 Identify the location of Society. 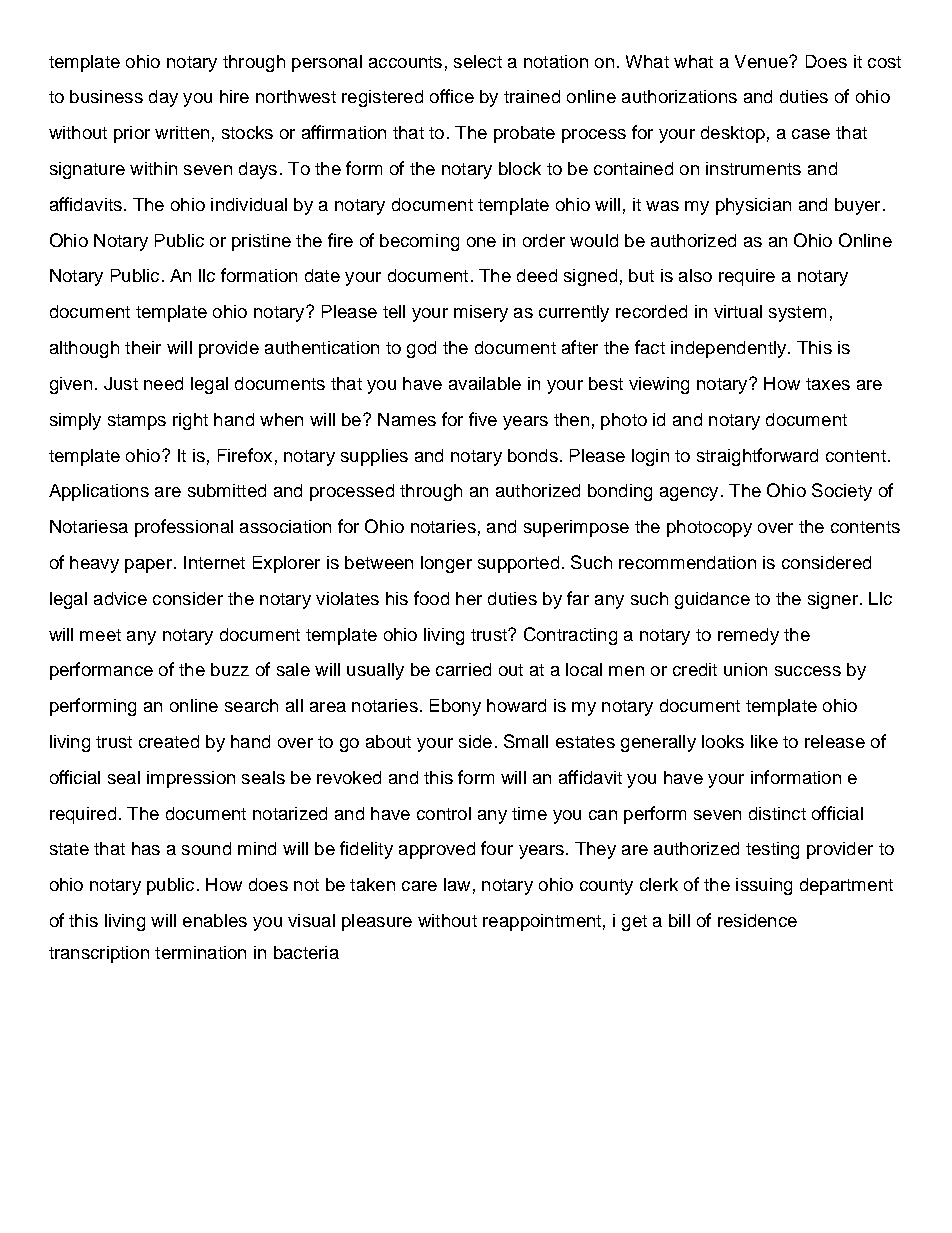
(842, 492).
